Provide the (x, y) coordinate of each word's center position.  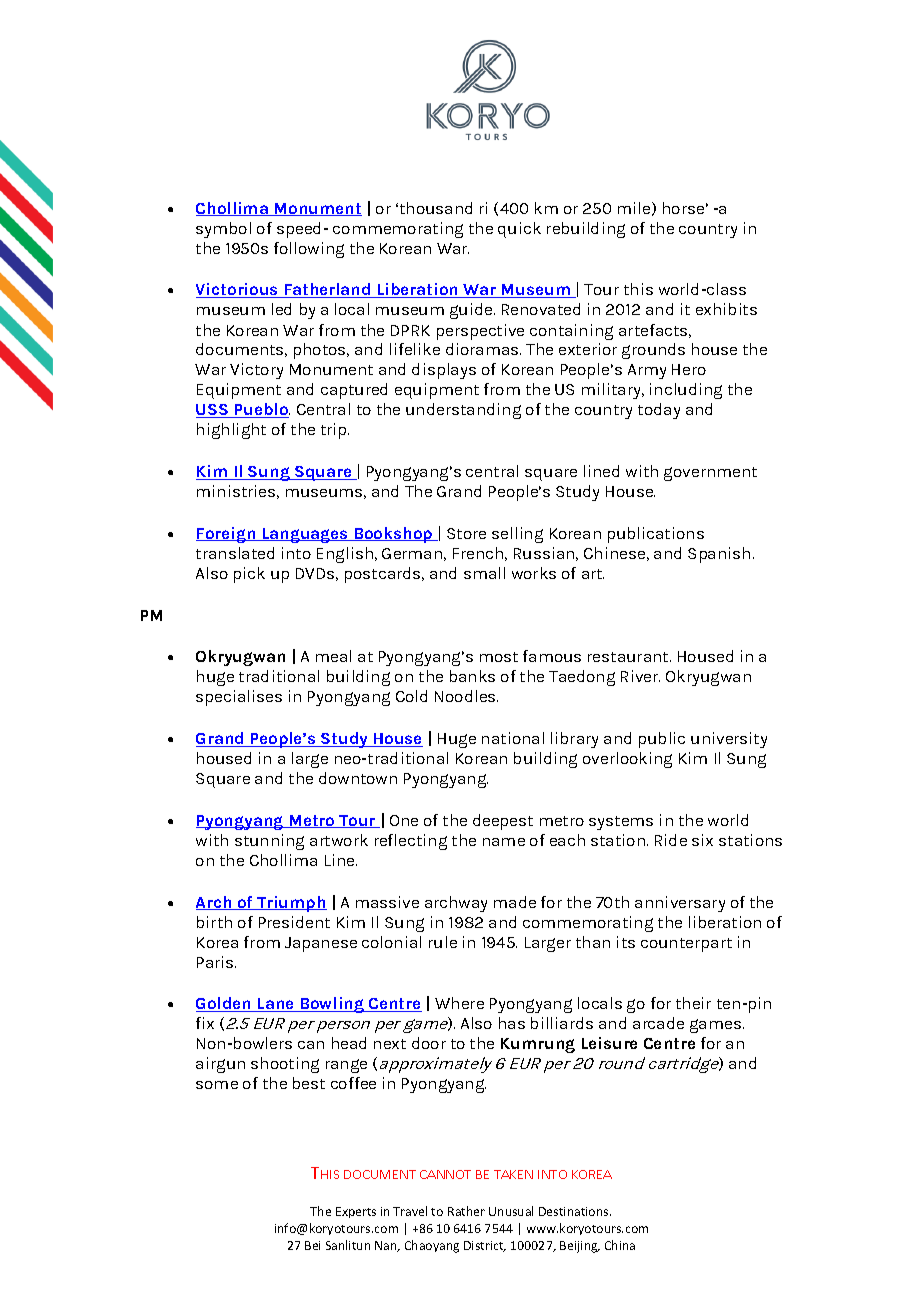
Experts (356, 1212)
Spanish (719, 555)
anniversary (680, 904)
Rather (466, 1211)
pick (249, 575)
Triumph (291, 904)
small (484, 573)
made (515, 902)
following (309, 250)
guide (472, 311)
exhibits (726, 309)
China (620, 1245)
